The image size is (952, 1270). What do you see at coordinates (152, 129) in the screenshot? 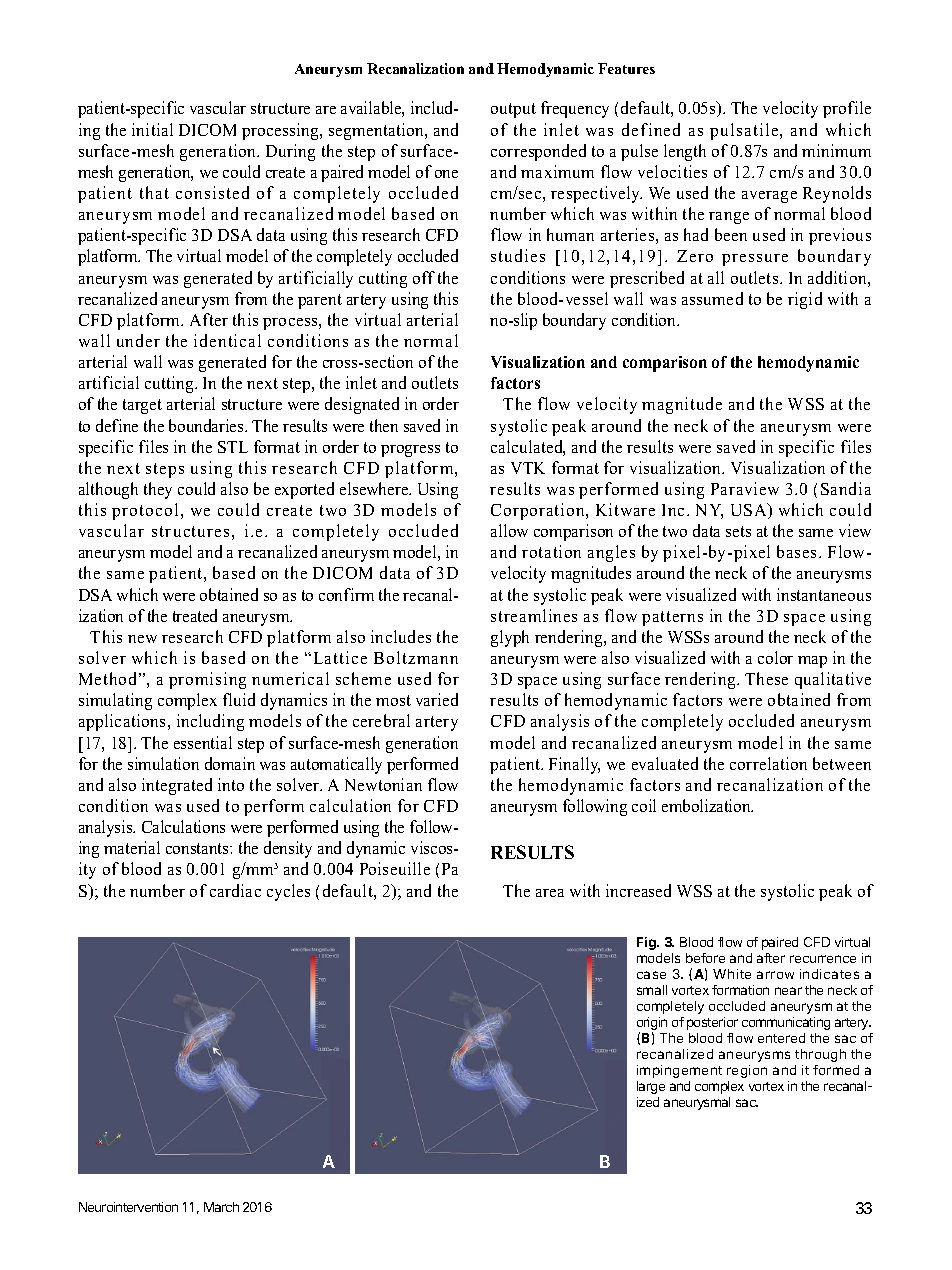
I see `initial` at bounding box center [152, 129].
